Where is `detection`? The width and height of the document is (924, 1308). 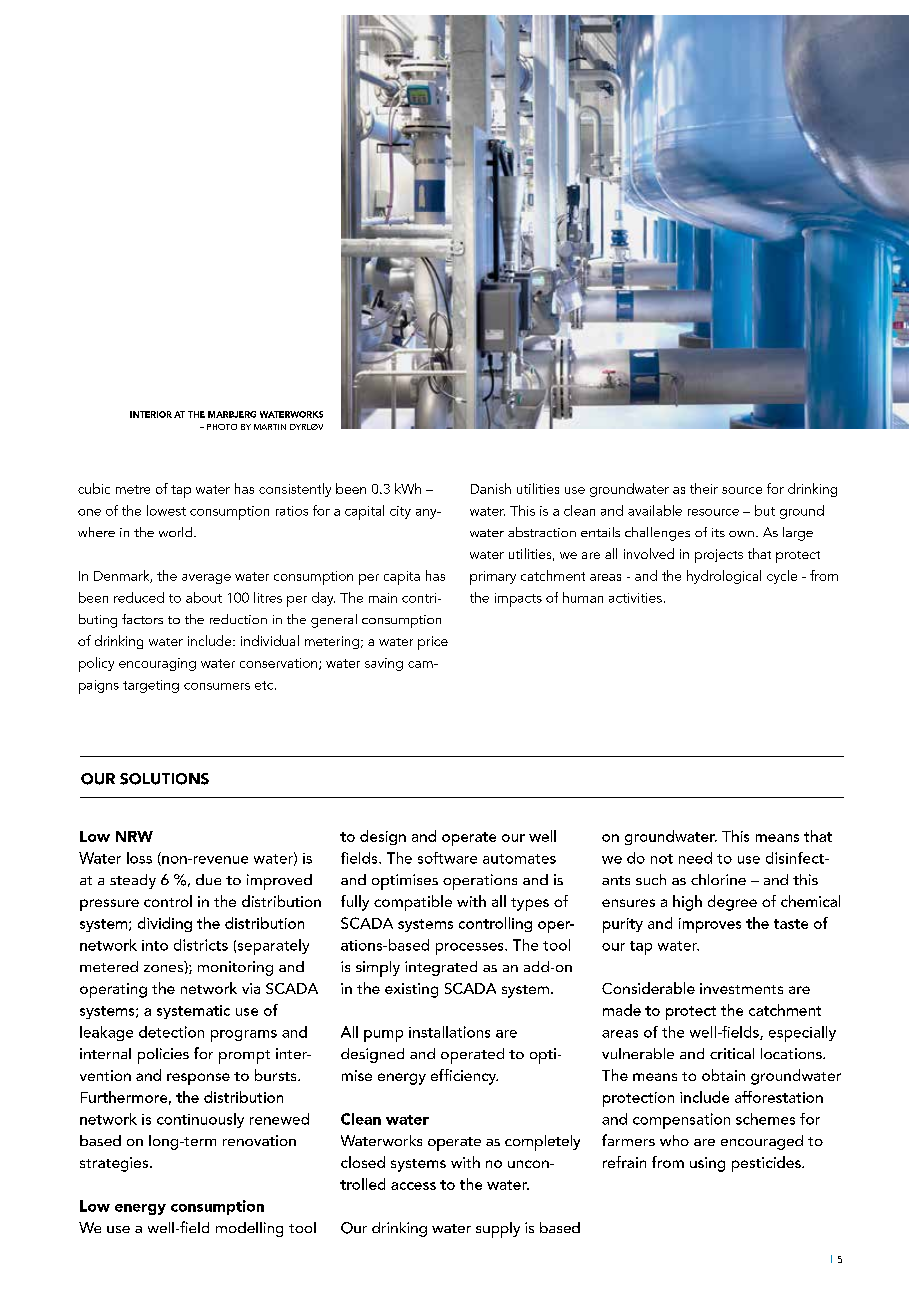
detection is located at coordinates (171, 1032).
